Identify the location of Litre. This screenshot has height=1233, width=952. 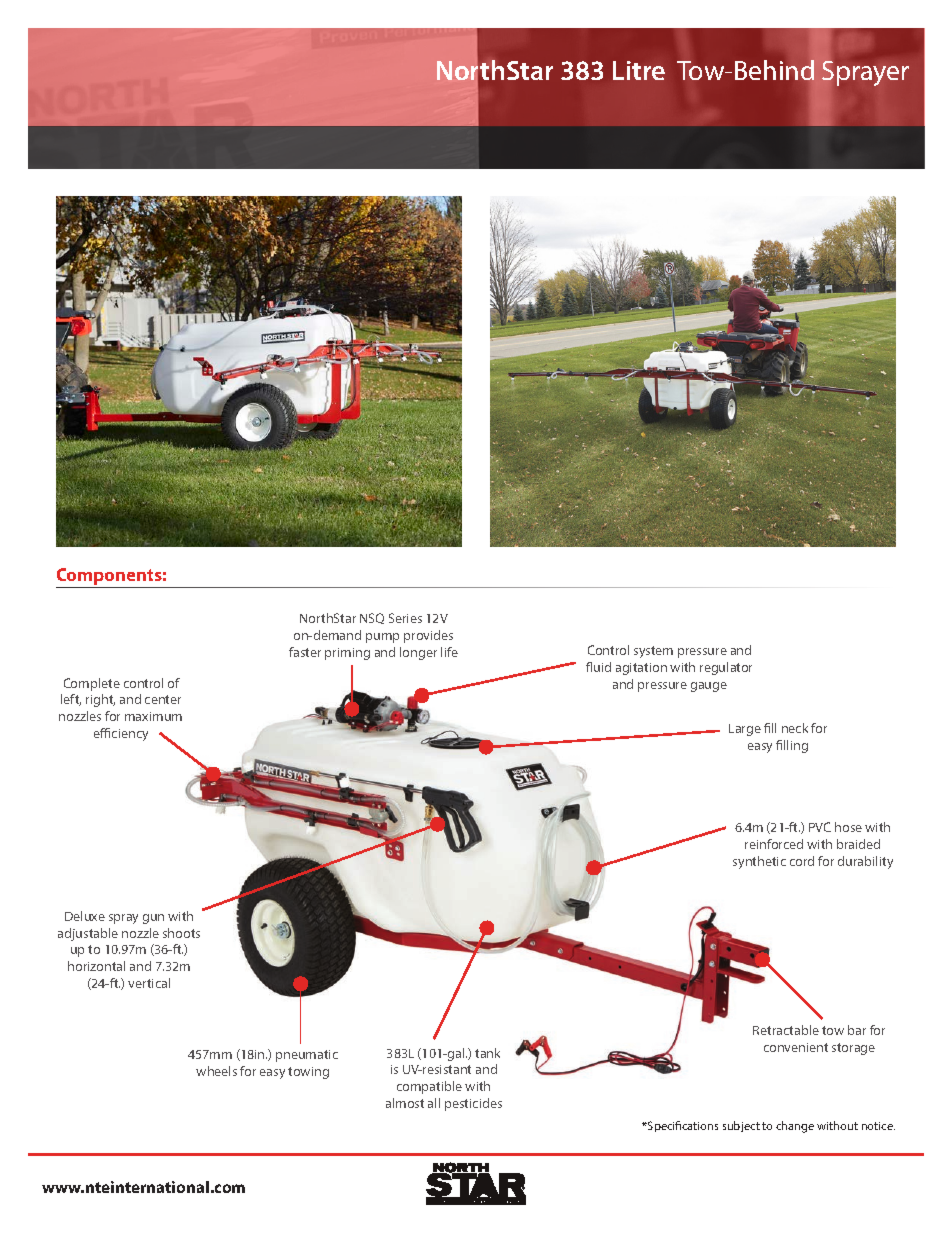
(639, 70).
